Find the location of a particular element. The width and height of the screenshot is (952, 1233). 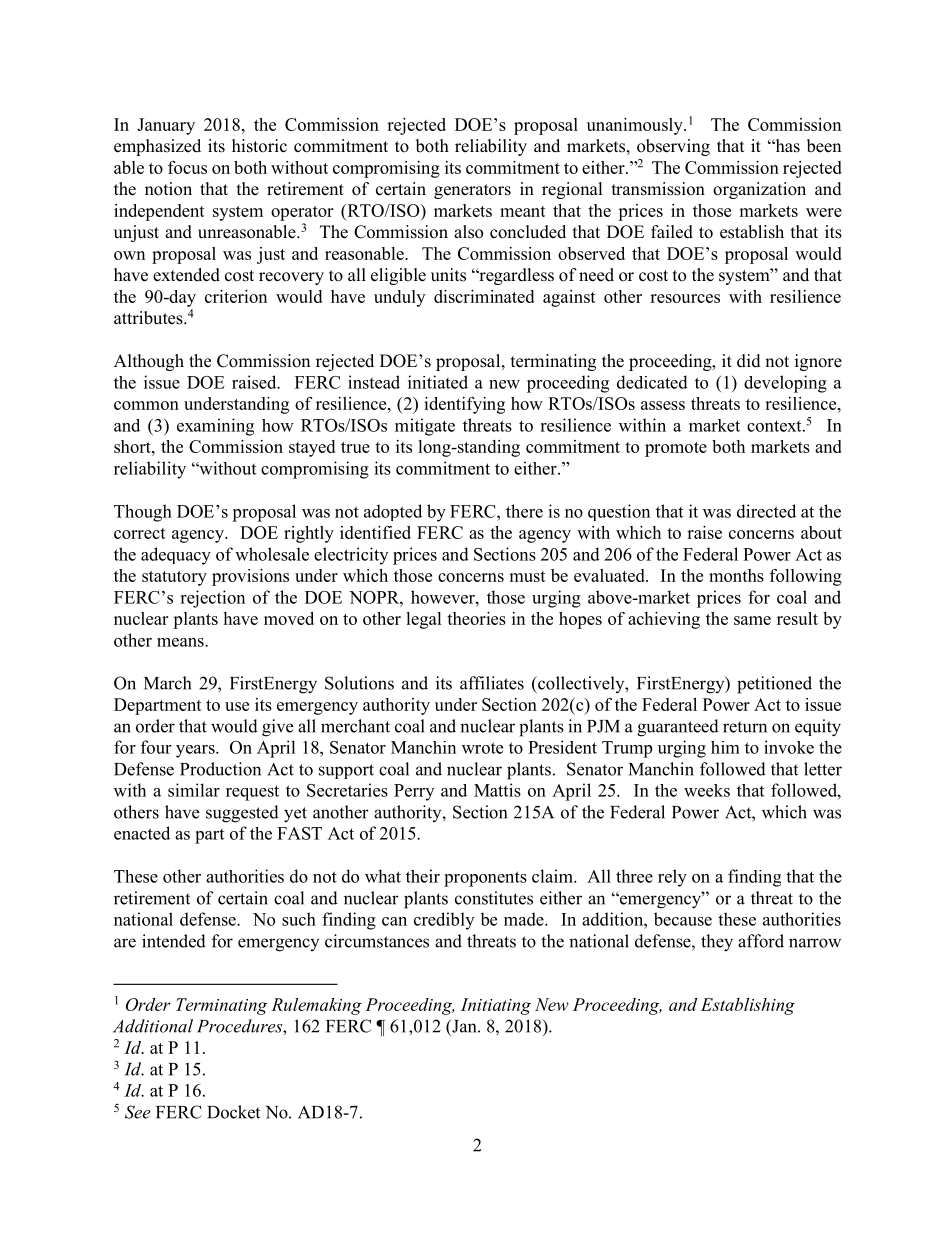

him is located at coordinates (725, 747).
